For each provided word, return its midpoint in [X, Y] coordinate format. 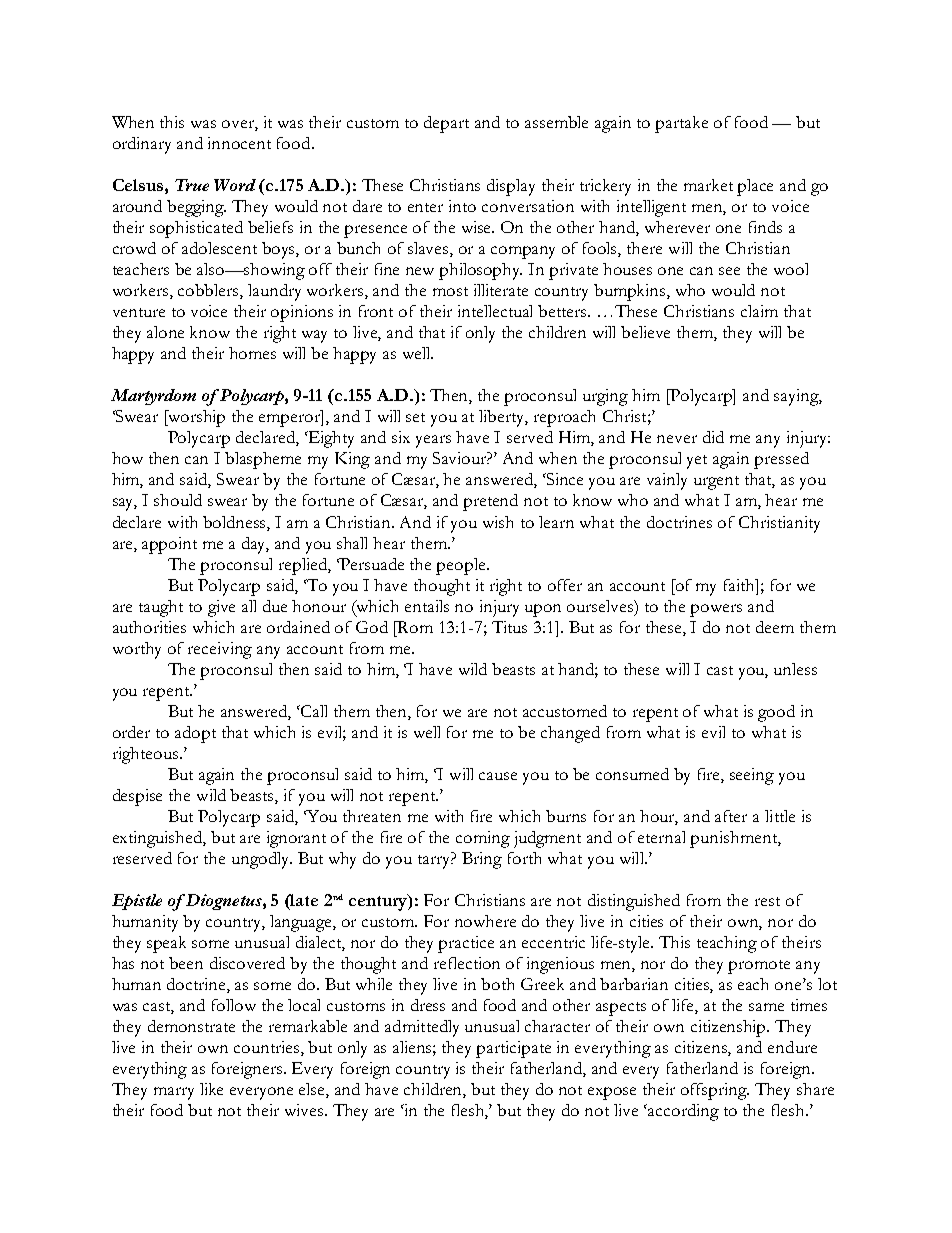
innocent [239, 143]
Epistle [137, 902]
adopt [195, 734]
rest [767, 901]
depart [446, 124]
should [178, 500]
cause [498, 776]
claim [759, 311]
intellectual [495, 311]
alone [165, 332]
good [776, 713]
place [755, 187]
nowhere [485, 921]
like [211, 1089]
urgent [716, 483]
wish [498, 522]
